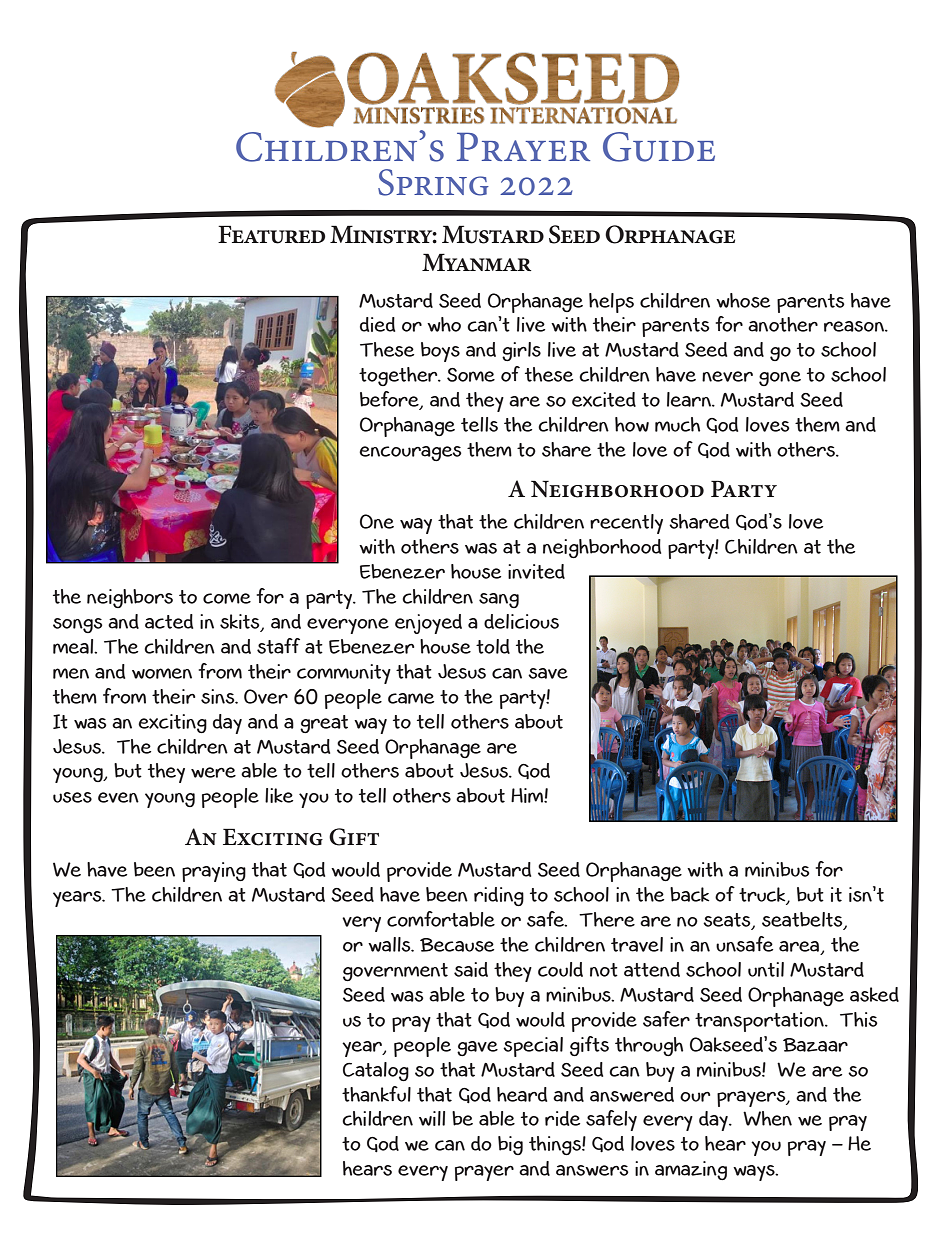  Describe the element at coordinates (433, 182) in the screenshot. I see `Spring` at that location.
